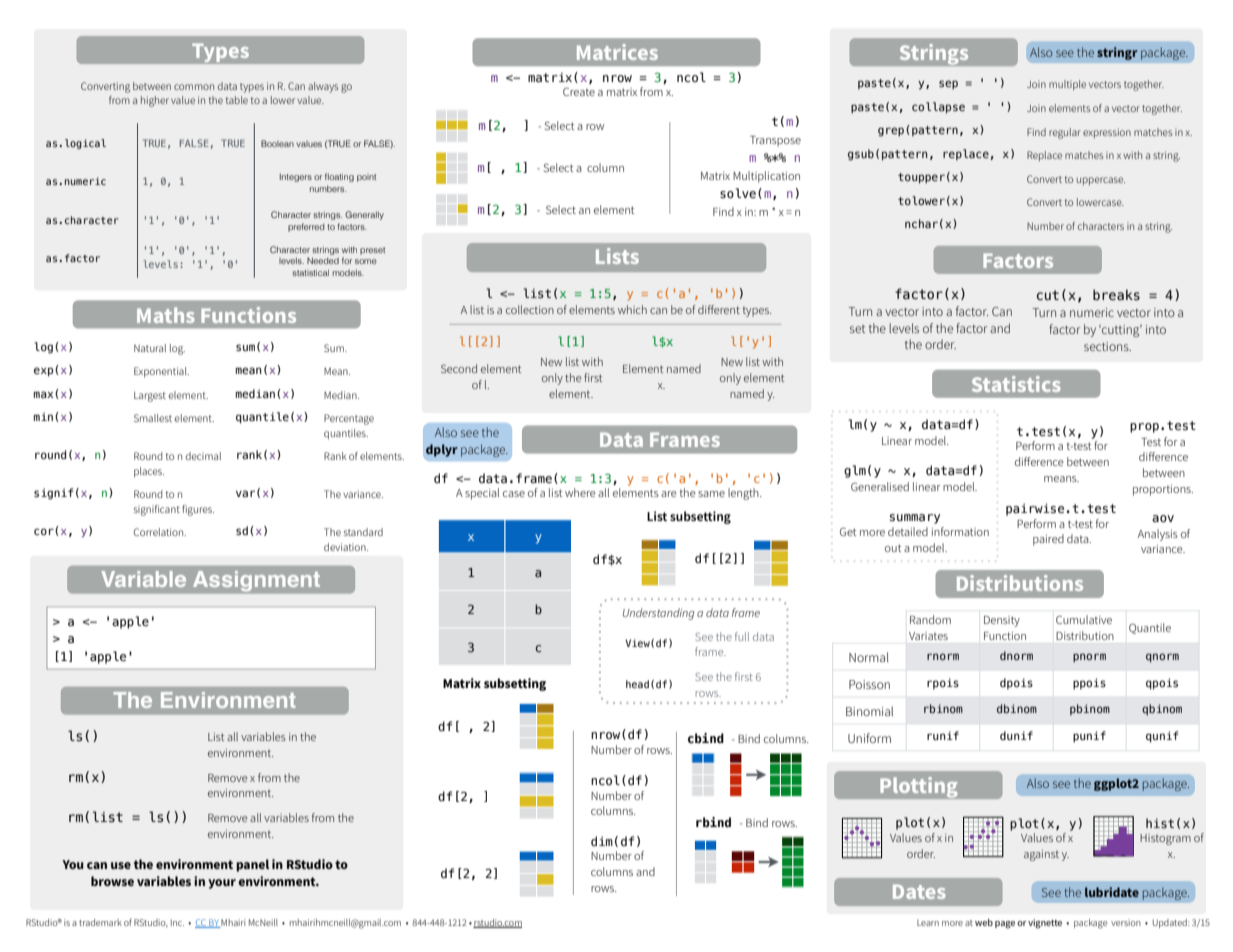  Describe the element at coordinates (198, 510) in the document. I see `figures` at that location.
